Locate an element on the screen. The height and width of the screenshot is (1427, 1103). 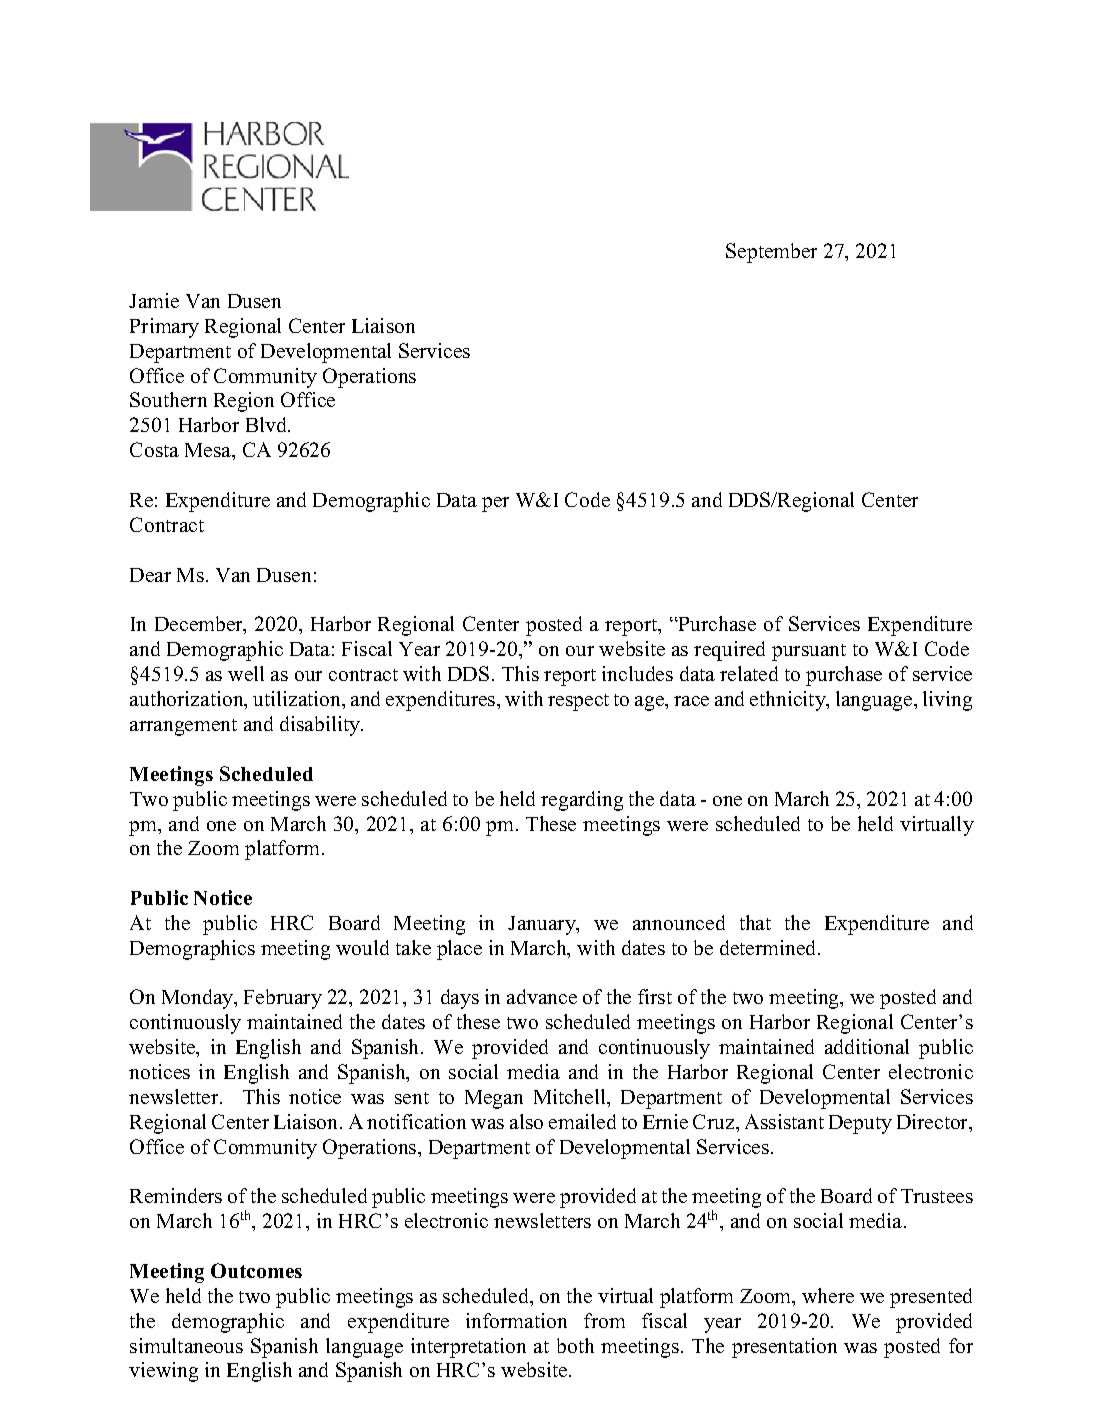
required is located at coordinates (729, 651).
